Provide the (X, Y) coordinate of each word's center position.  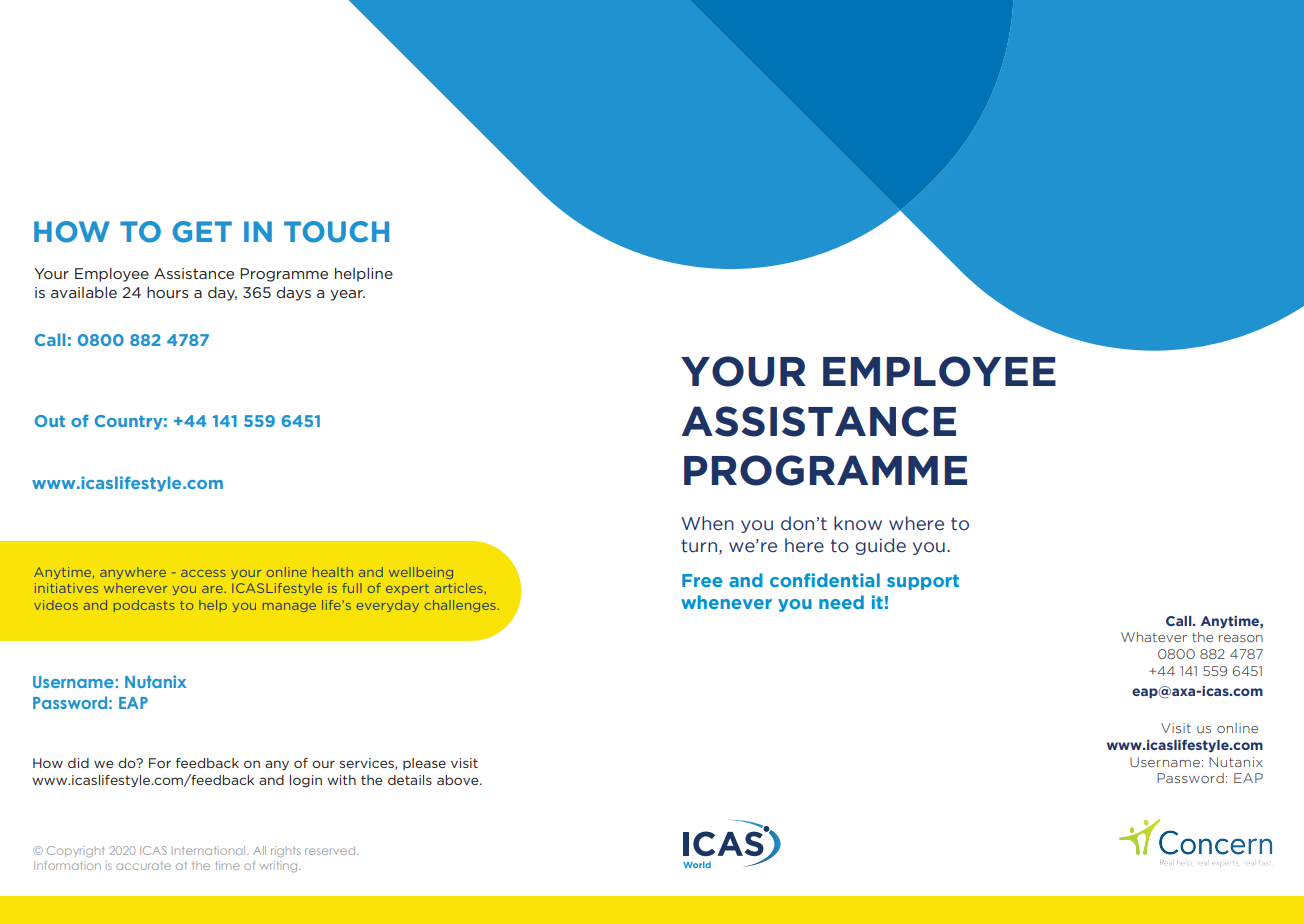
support (923, 582)
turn (699, 546)
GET (202, 232)
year (347, 295)
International (210, 850)
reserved (331, 850)
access (203, 573)
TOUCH (336, 232)
